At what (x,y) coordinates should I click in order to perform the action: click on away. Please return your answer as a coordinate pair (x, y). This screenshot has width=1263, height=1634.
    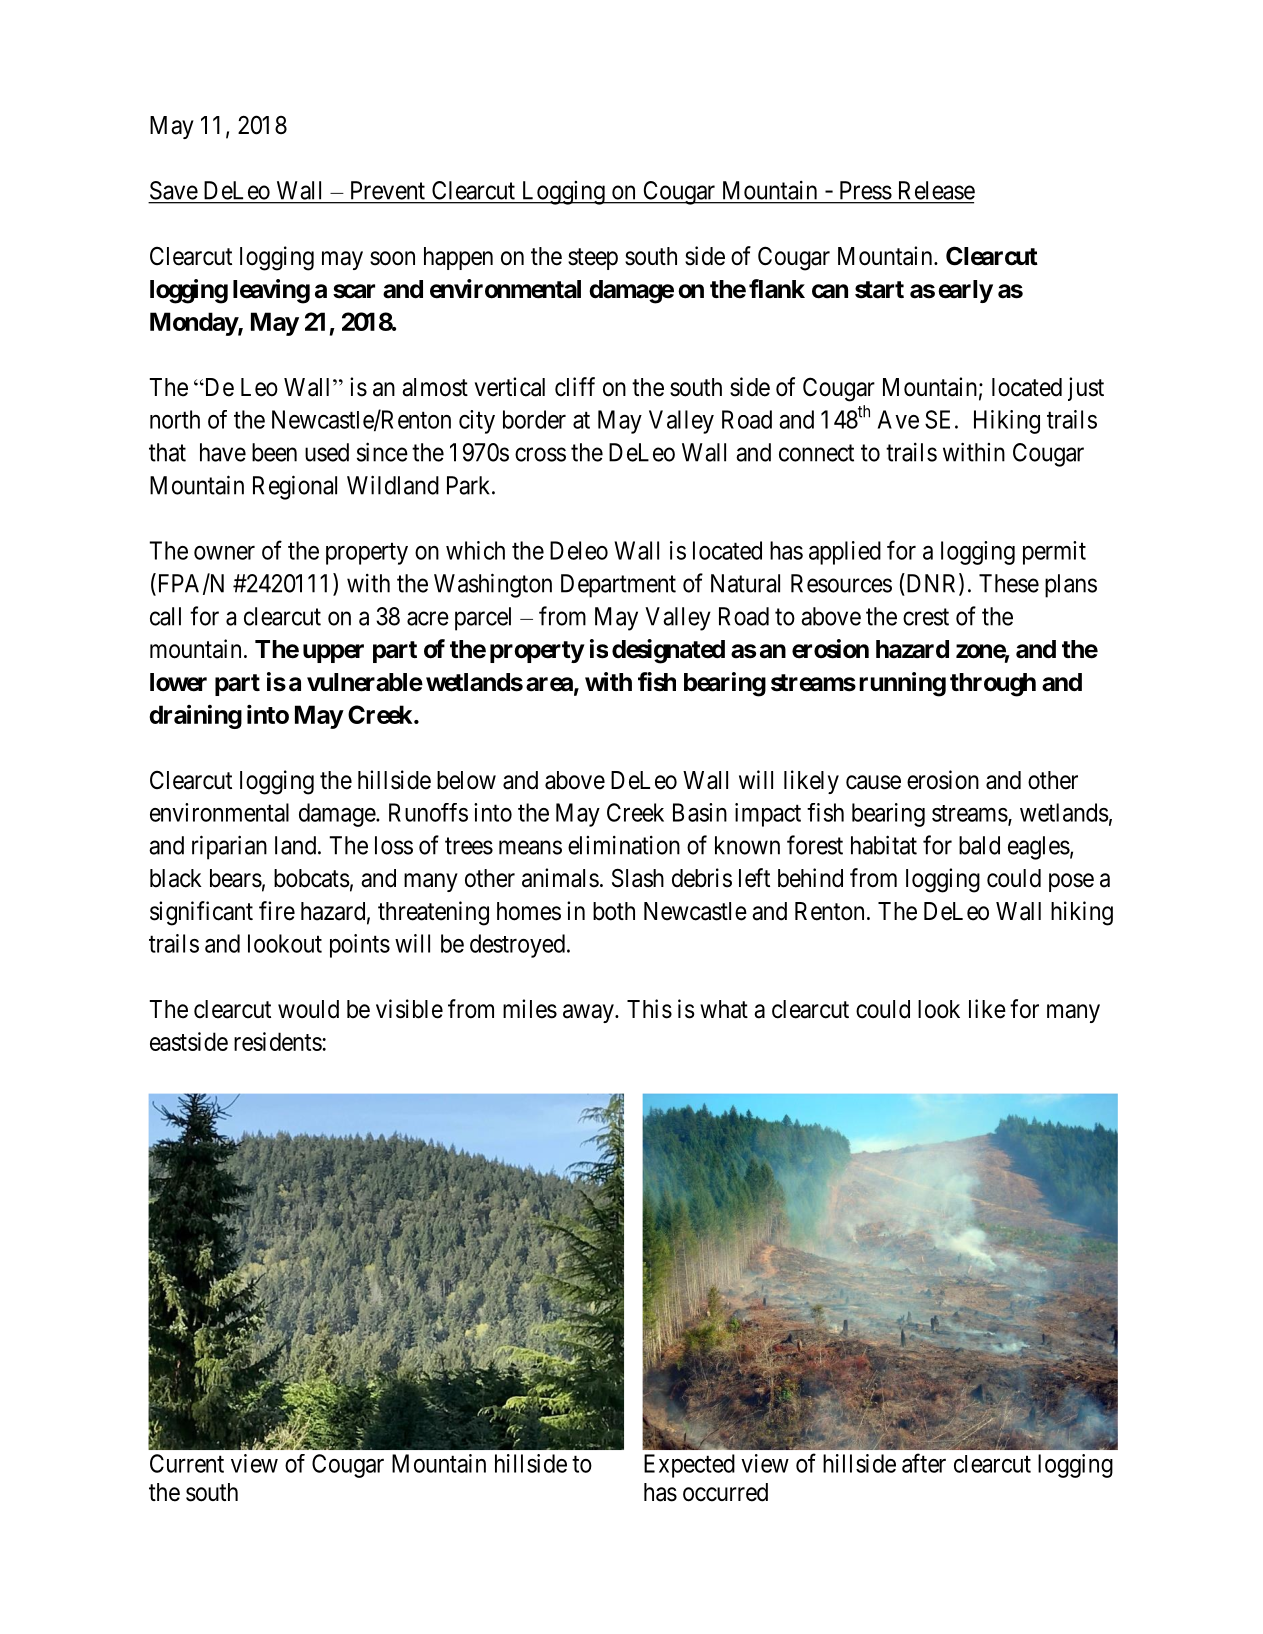
    Looking at the image, I should click on (589, 1013).
